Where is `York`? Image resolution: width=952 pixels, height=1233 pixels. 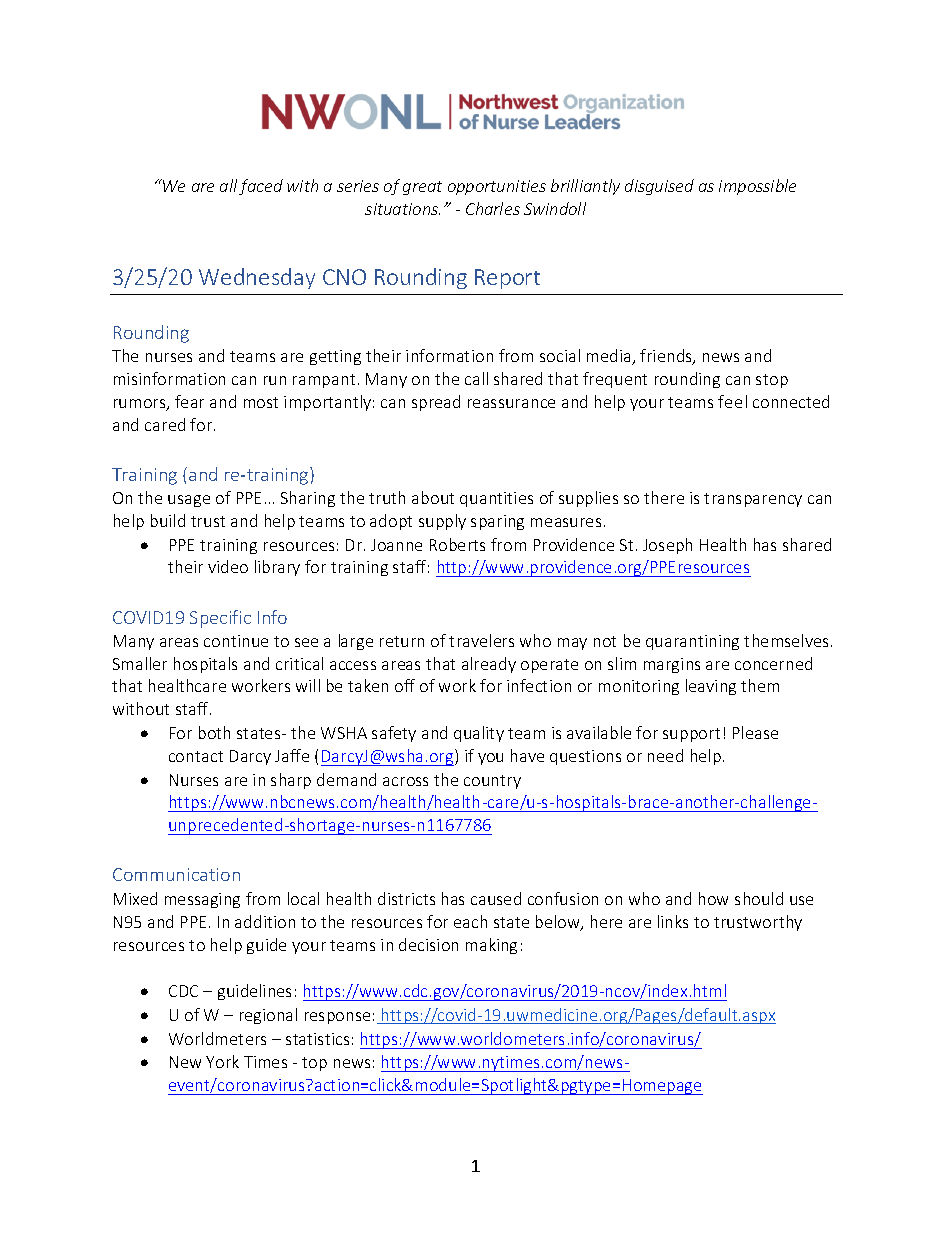
York is located at coordinates (222, 1061).
